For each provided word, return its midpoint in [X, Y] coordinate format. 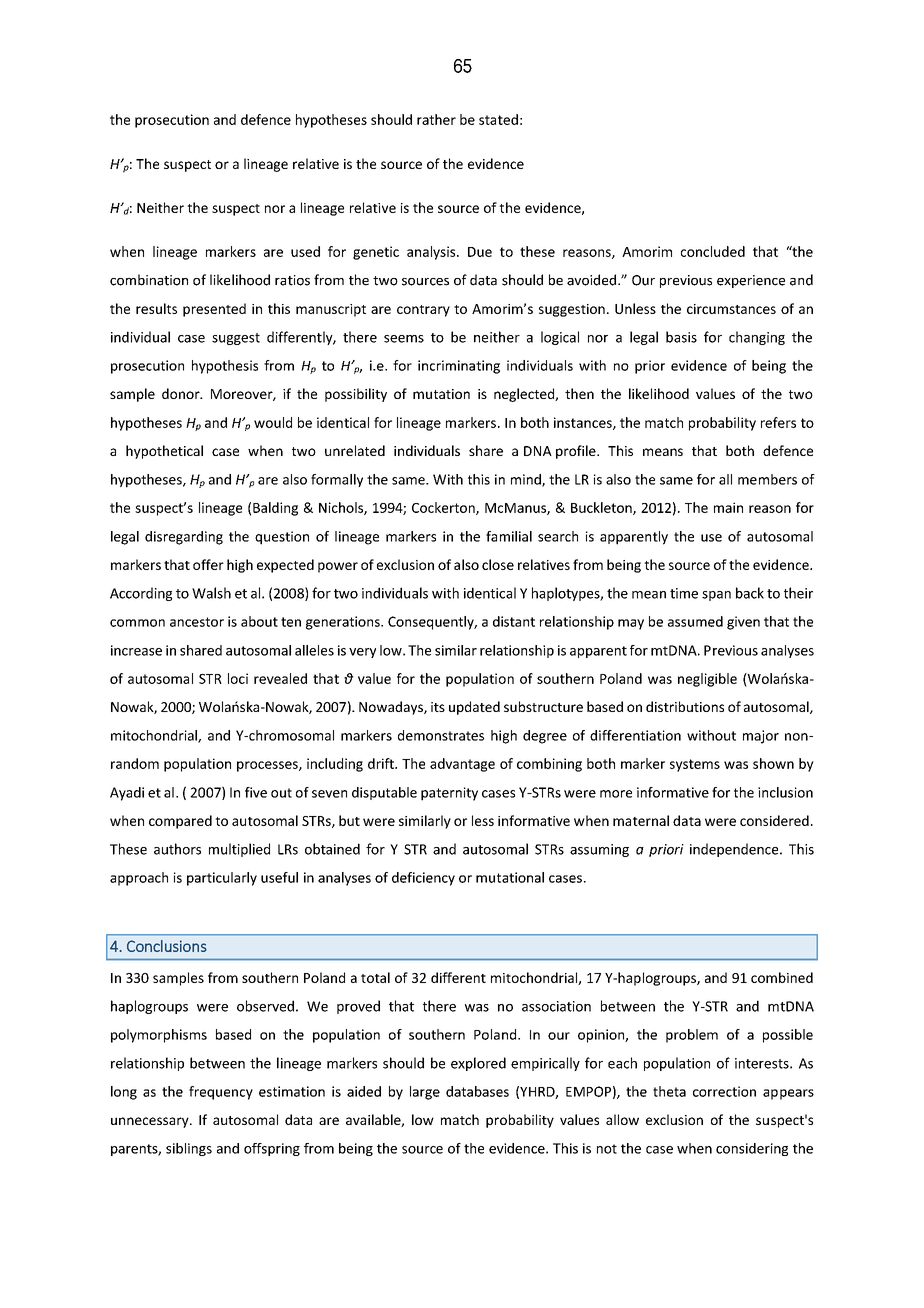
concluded [713, 251]
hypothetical [164, 452]
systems [695, 765]
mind [527, 480]
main [728, 507]
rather [436, 119]
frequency [221, 1093]
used [305, 251]
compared [180, 822]
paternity [449, 794]
